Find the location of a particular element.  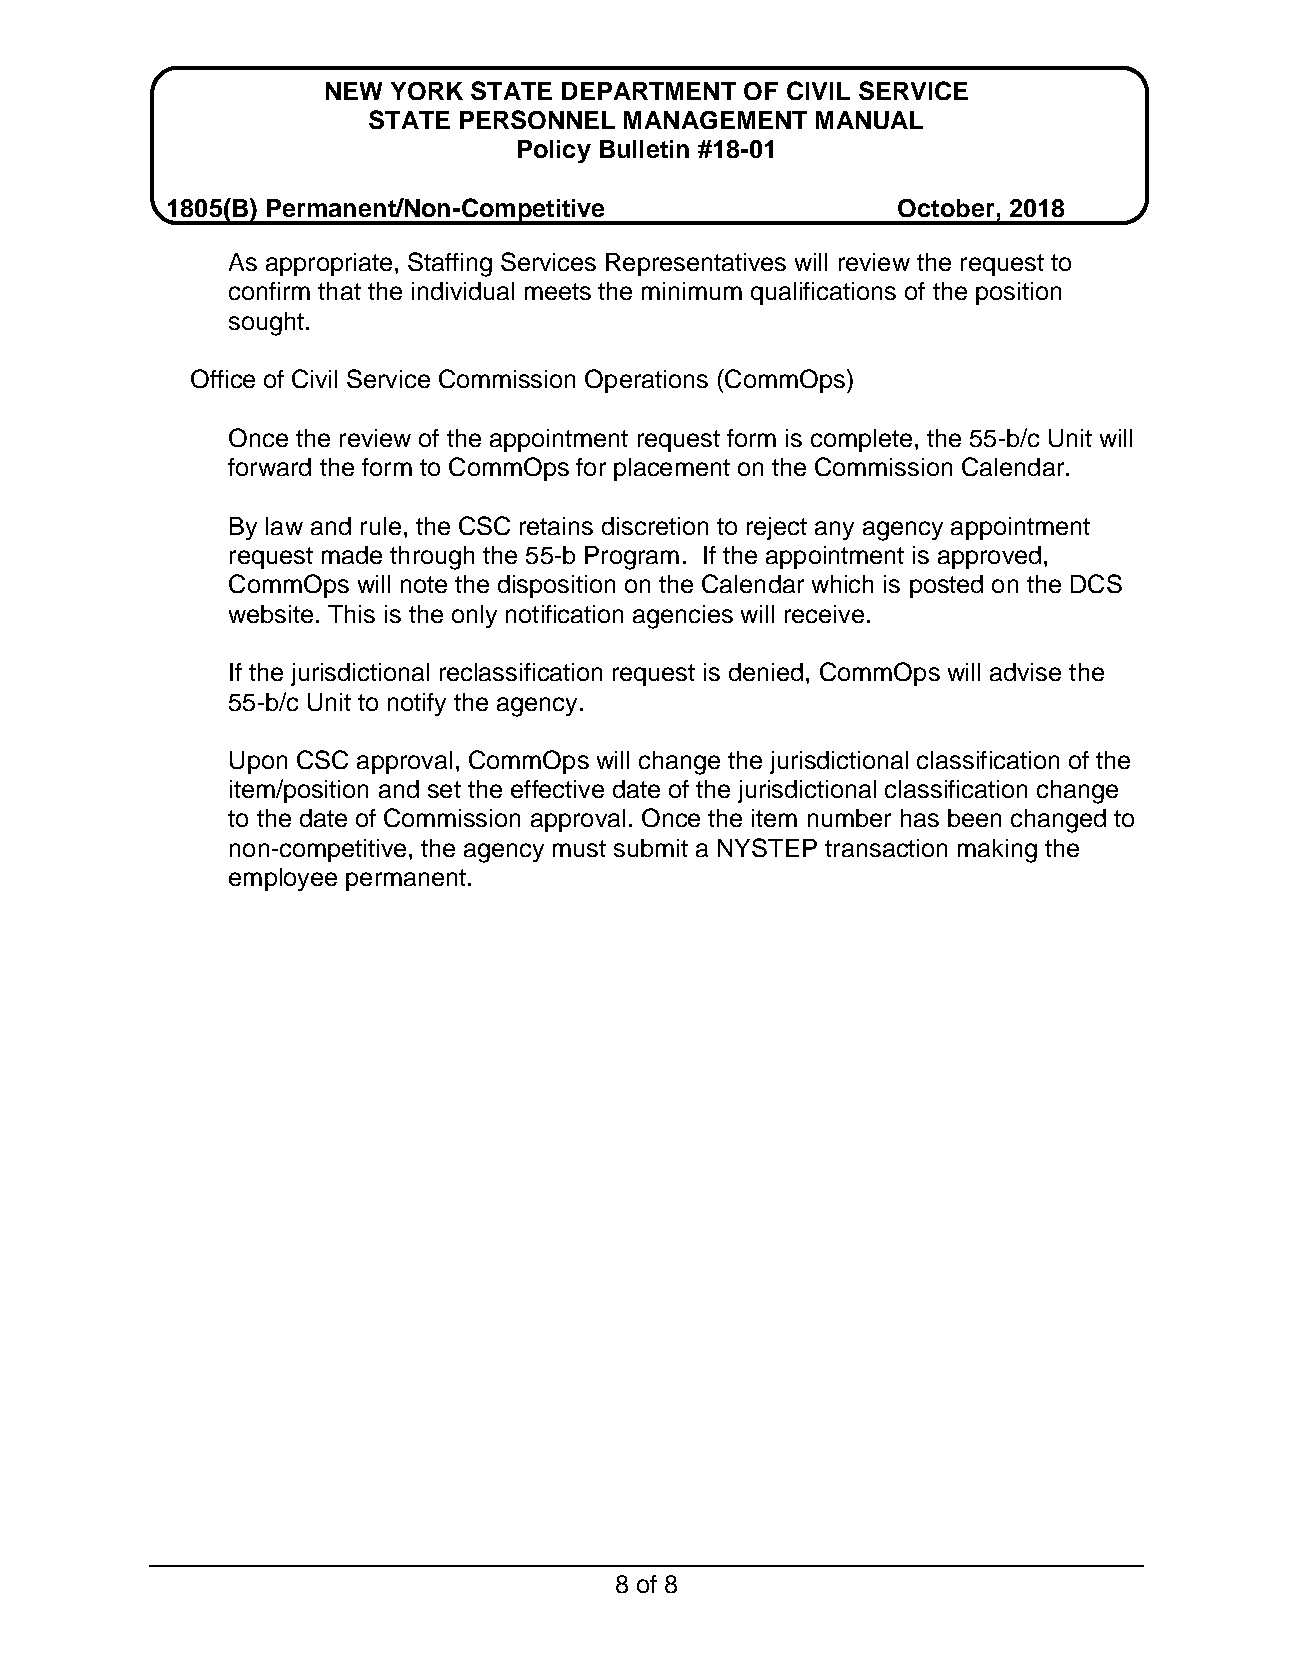

employee is located at coordinates (283, 879).
